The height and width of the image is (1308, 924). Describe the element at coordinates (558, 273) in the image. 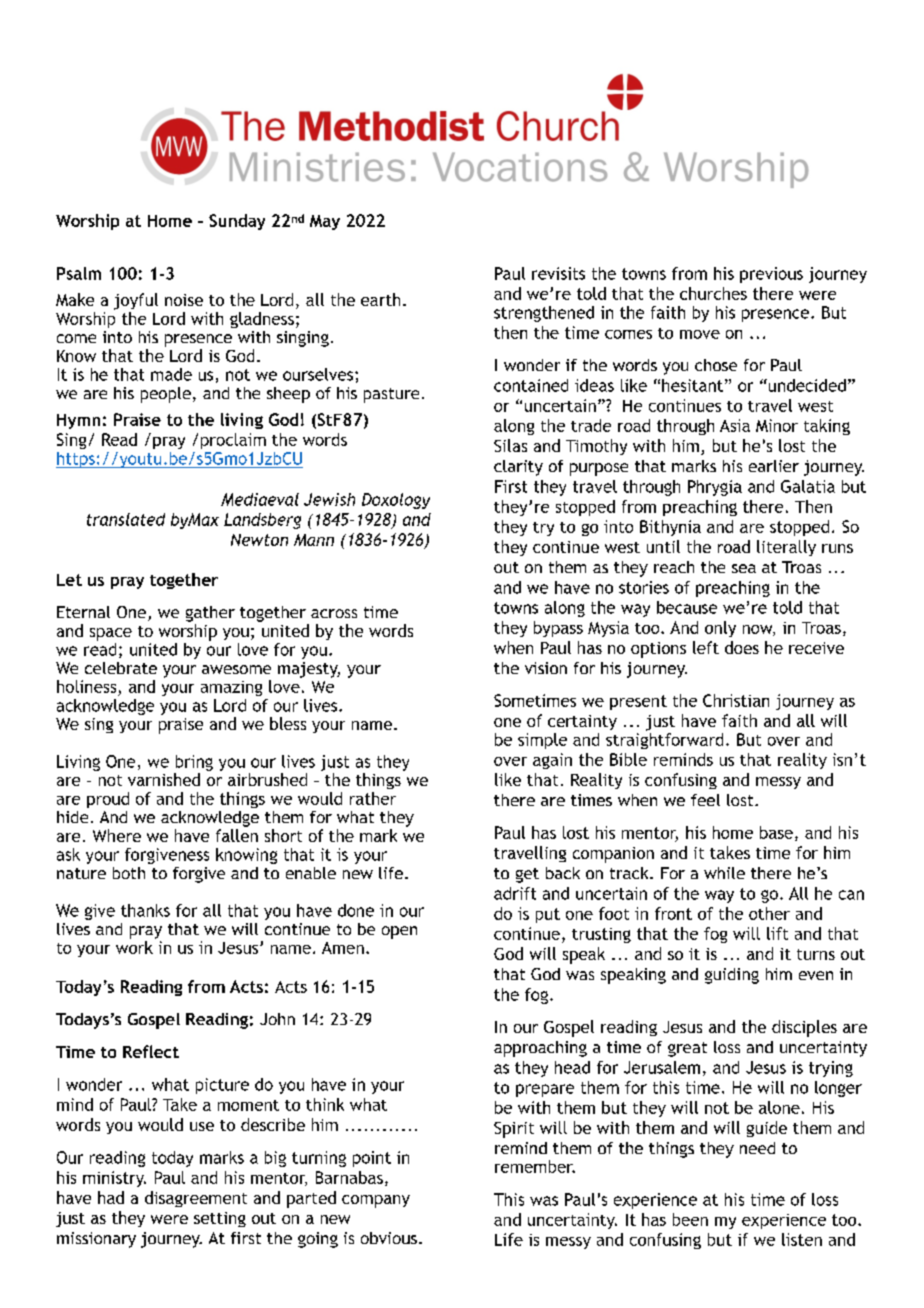

I see `revisits` at that location.
